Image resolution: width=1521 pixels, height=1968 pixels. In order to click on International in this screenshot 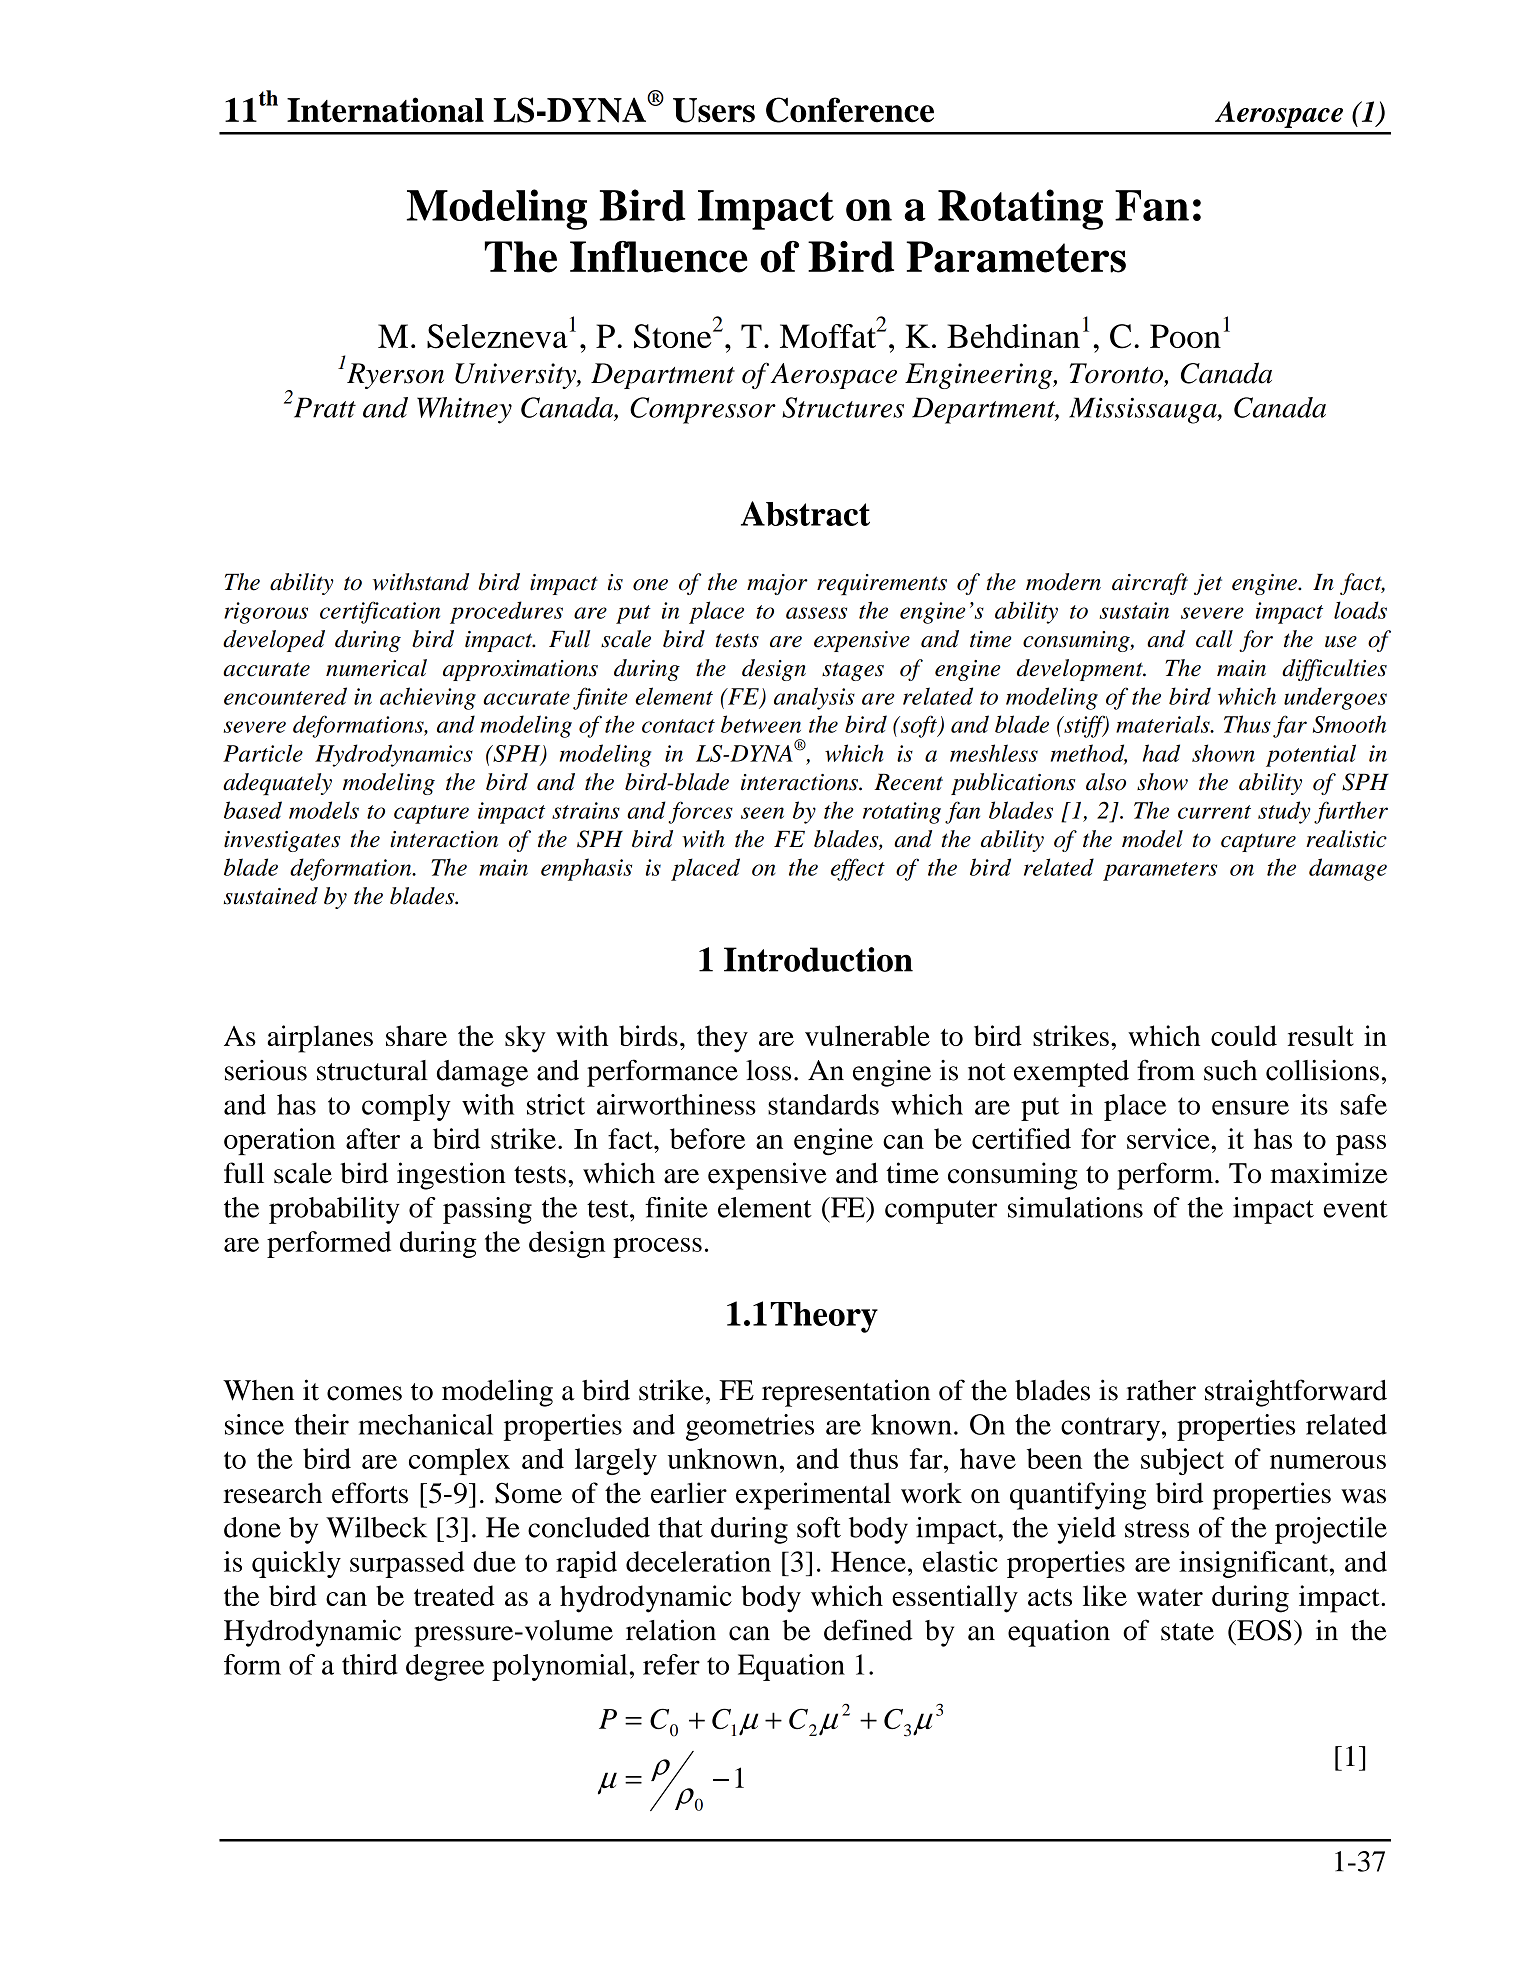, I will do `click(385, 110)`.
